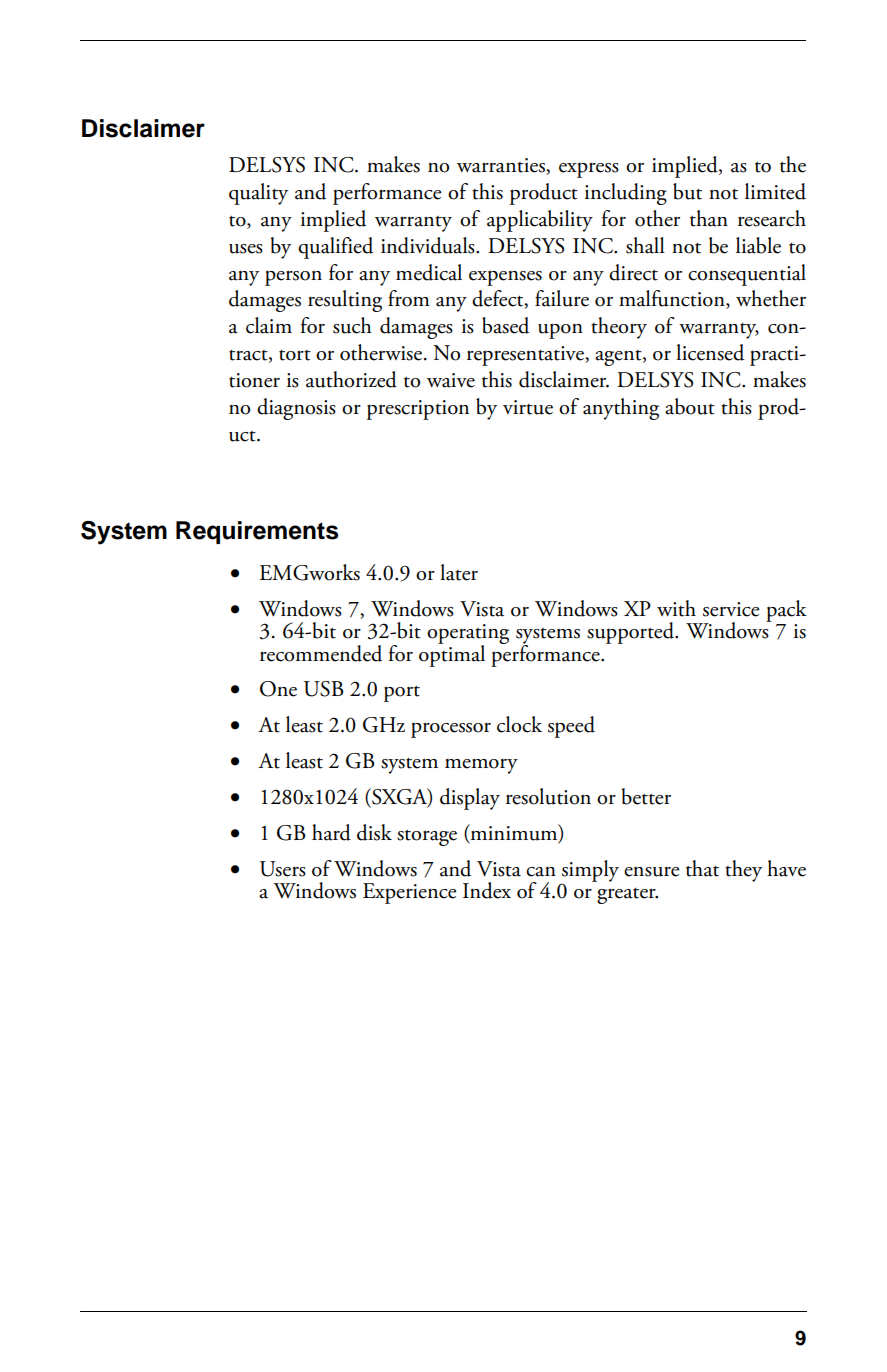 Image resolution: width=887 pixels, height=1372 pixels. I want to click on about, so click(690, 406).
